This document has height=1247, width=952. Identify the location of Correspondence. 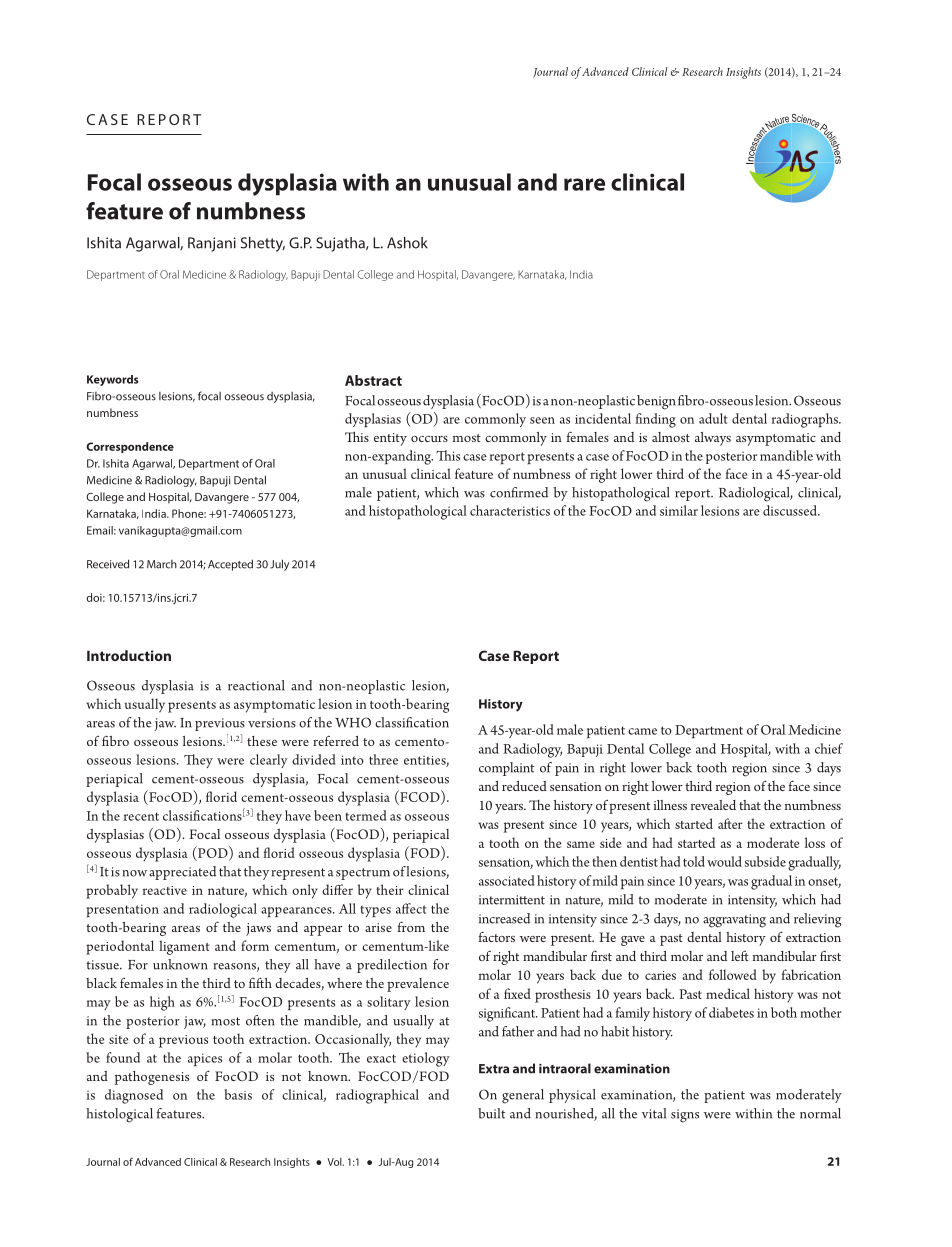
(130, 447).
